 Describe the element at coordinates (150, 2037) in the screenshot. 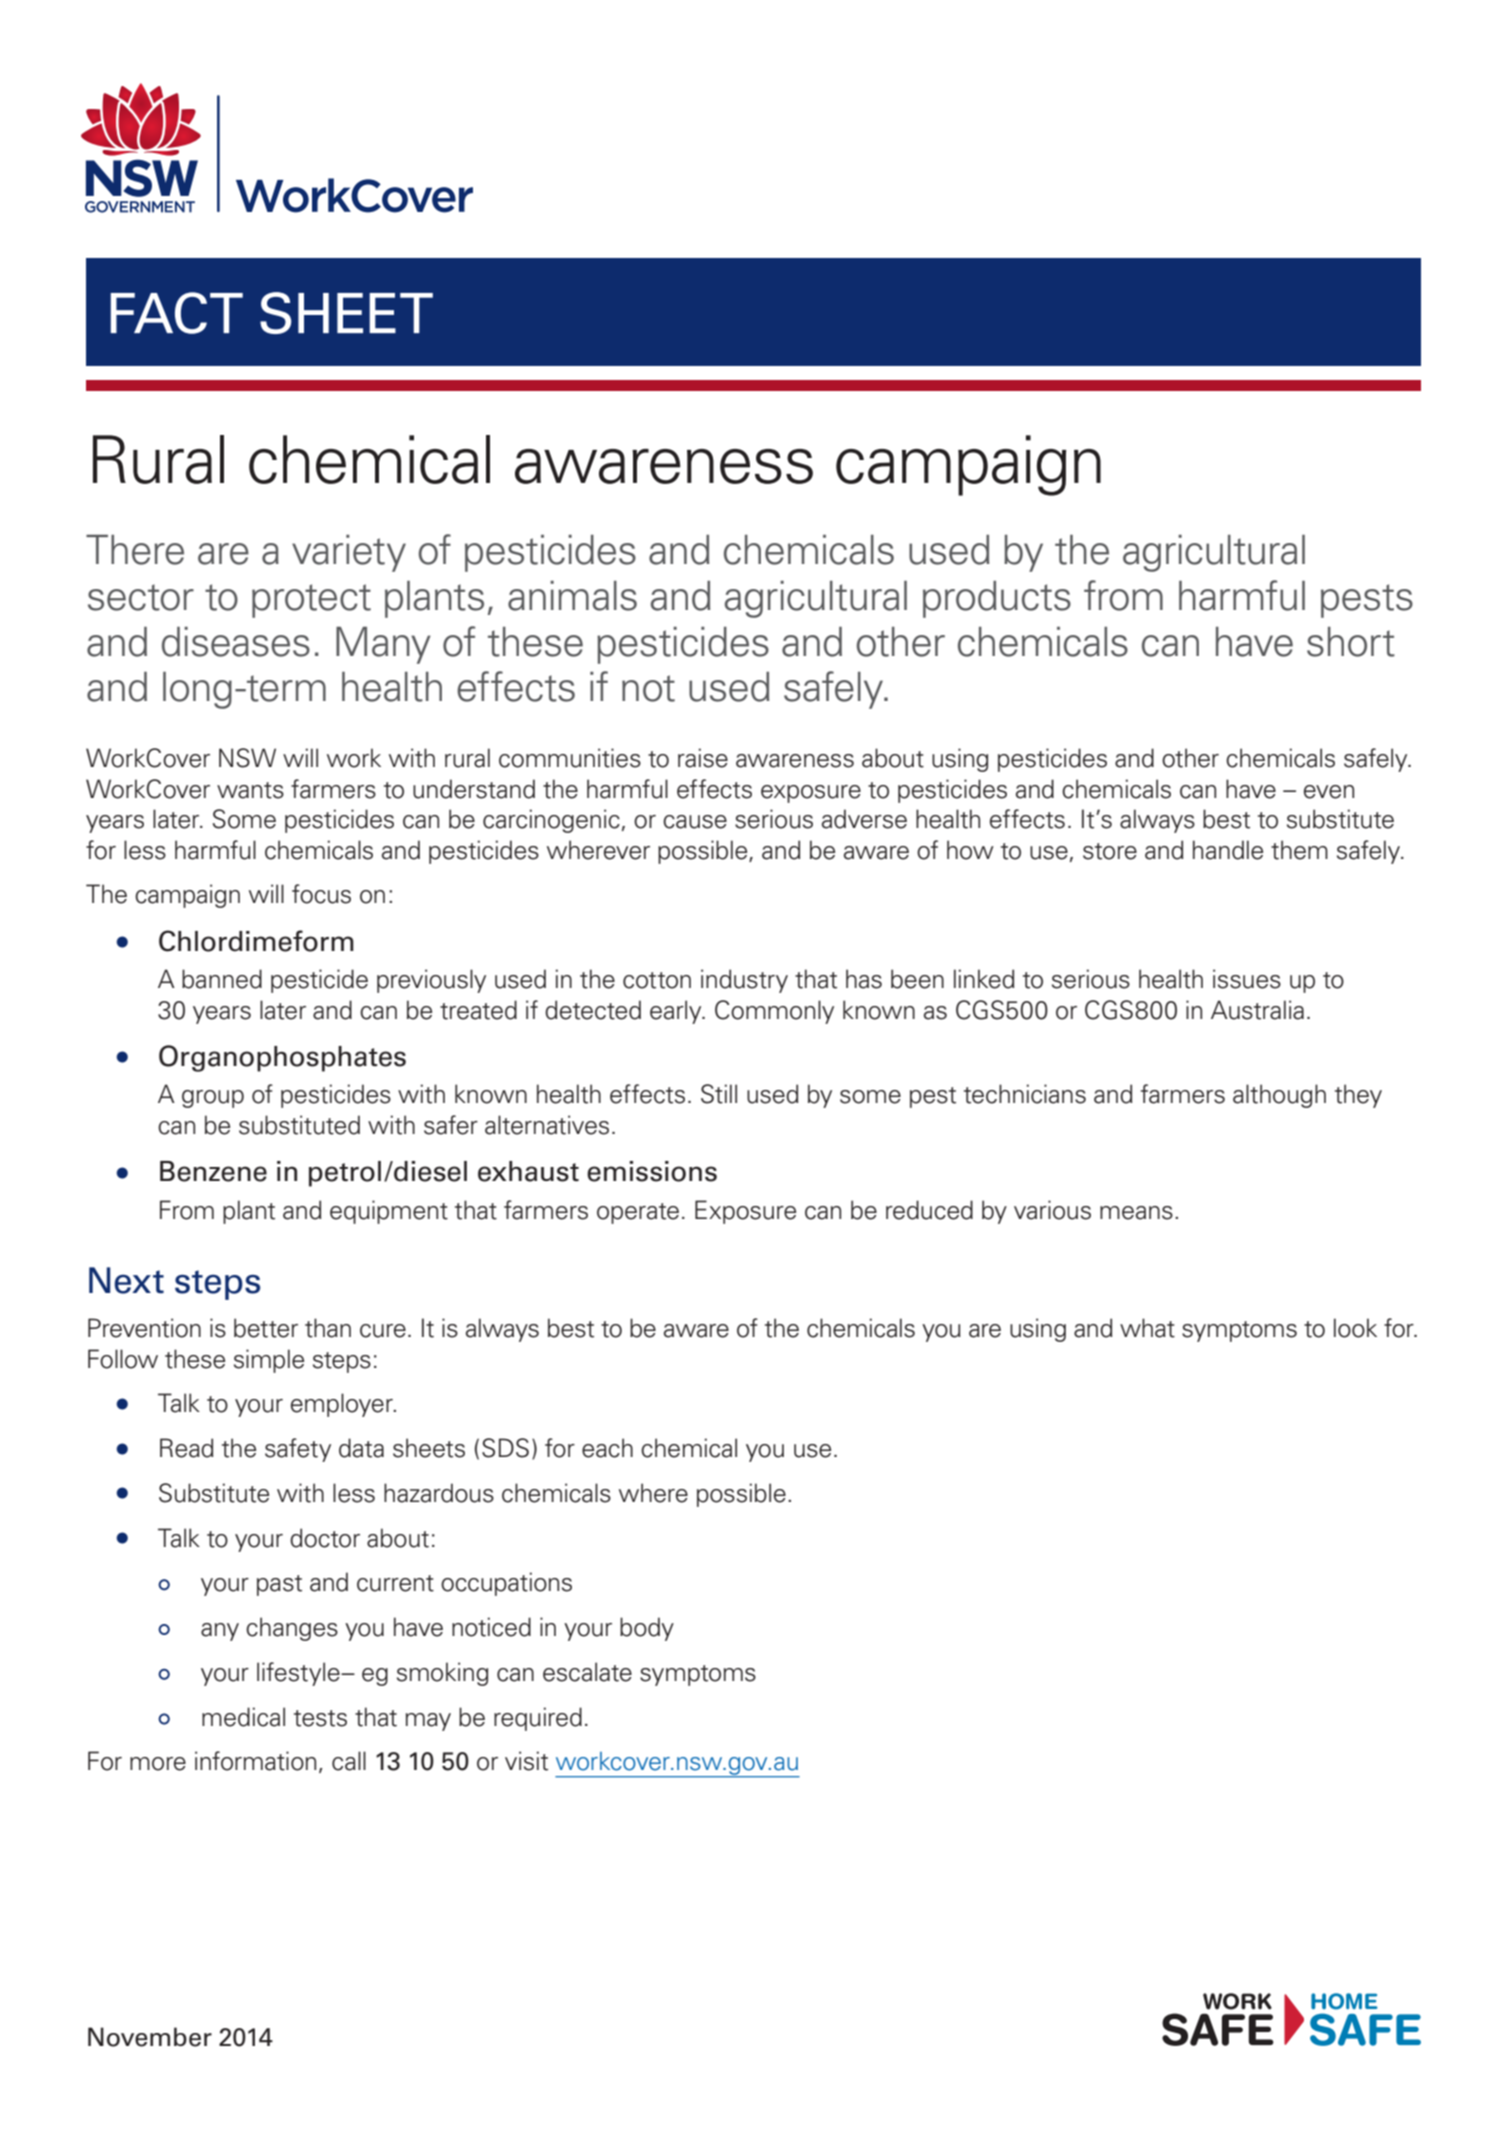

I see `November` at that location.
